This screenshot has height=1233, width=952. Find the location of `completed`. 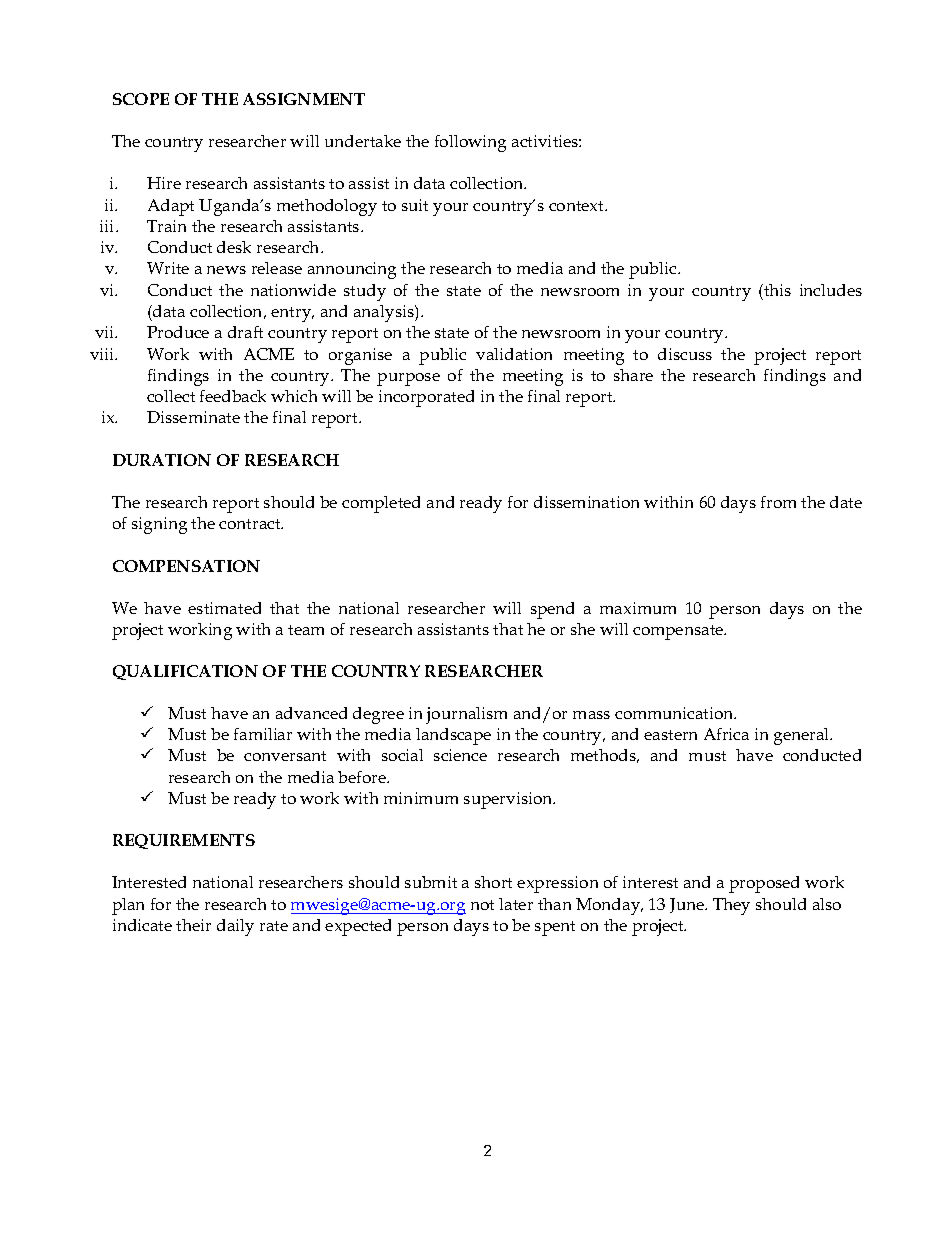

completed is located at coordinates (381, 504).
